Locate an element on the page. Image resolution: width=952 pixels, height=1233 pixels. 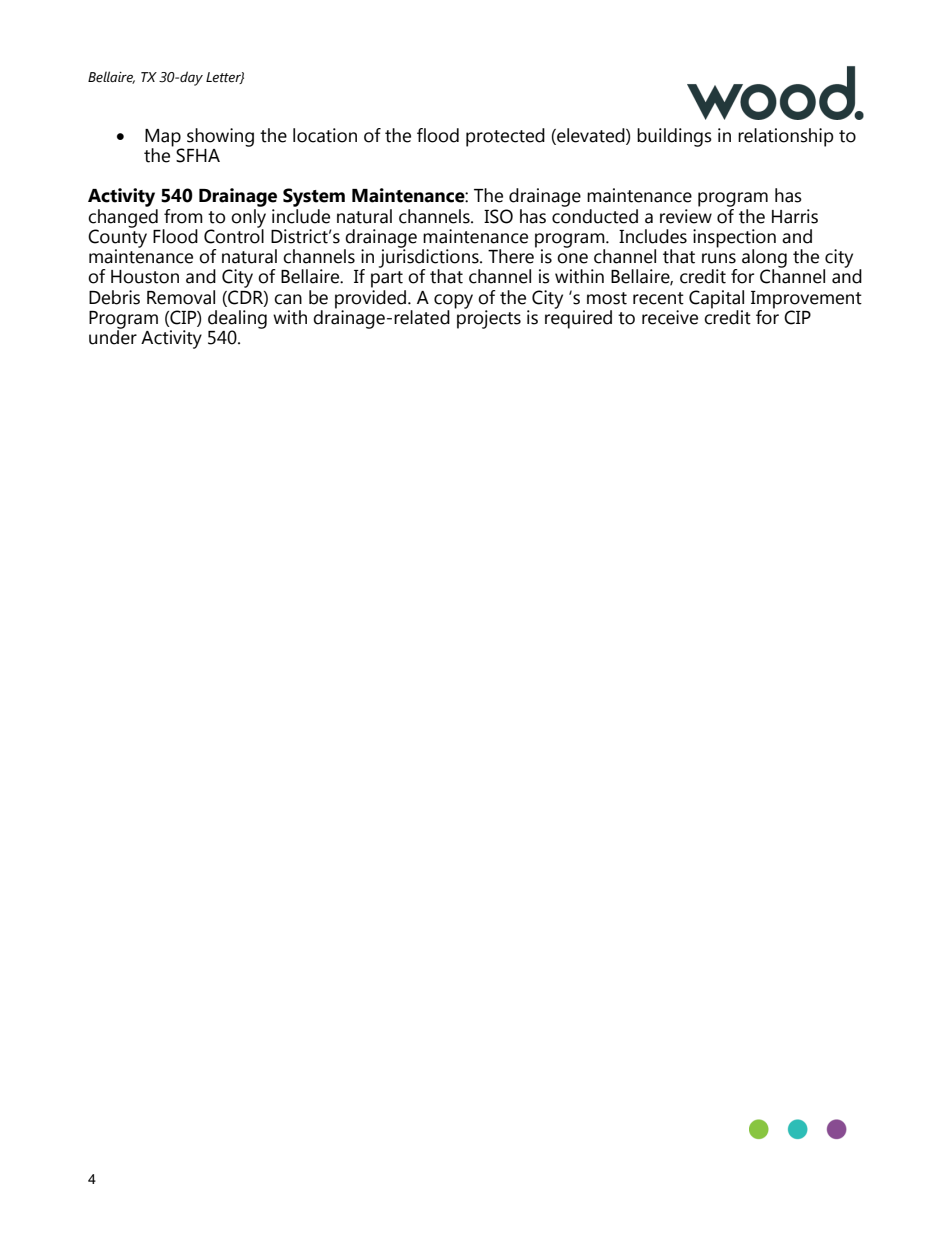
buildings is located at coordinates (674, 137).
